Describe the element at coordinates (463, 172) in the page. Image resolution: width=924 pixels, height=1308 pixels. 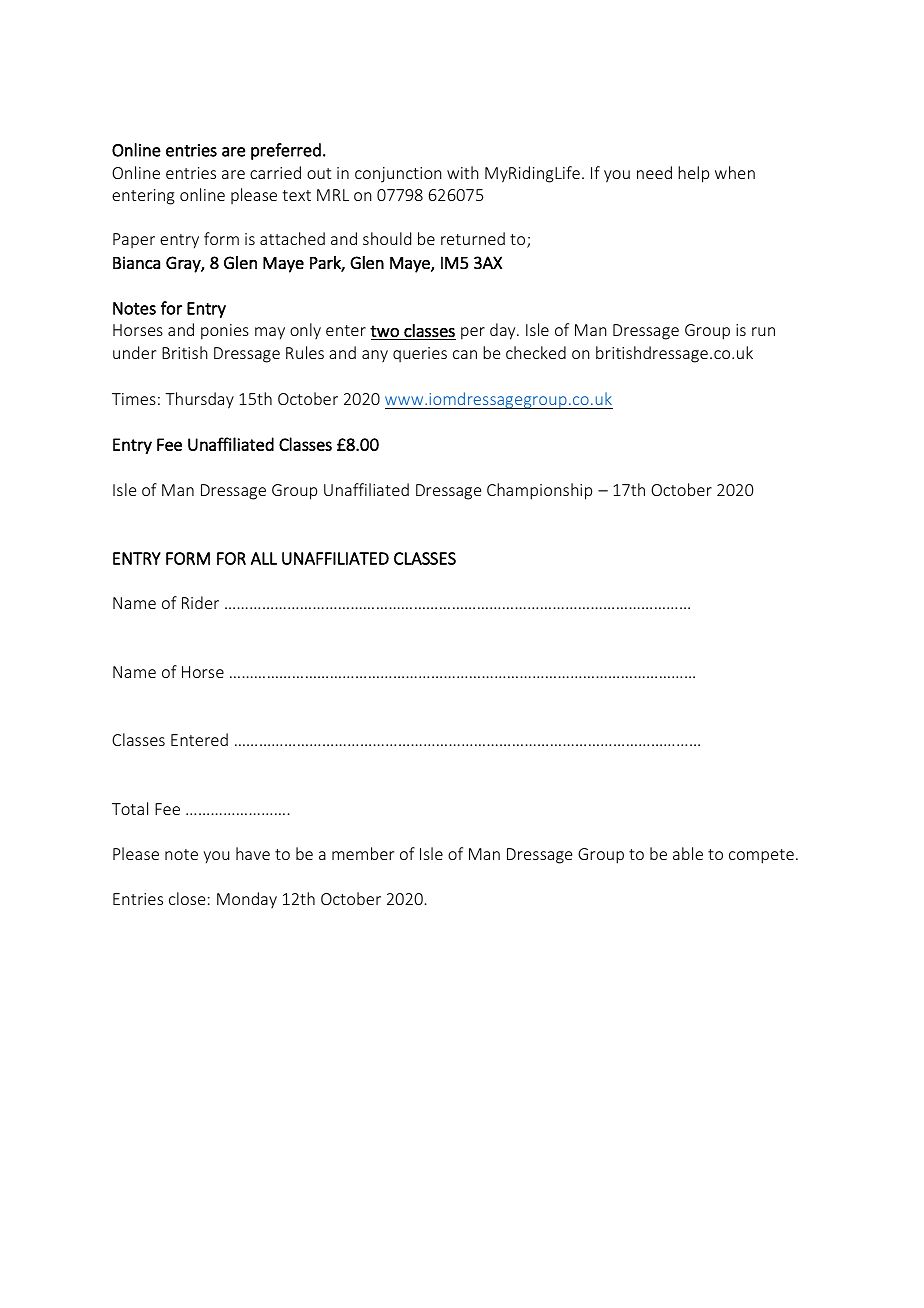
I see `with` at that location.
